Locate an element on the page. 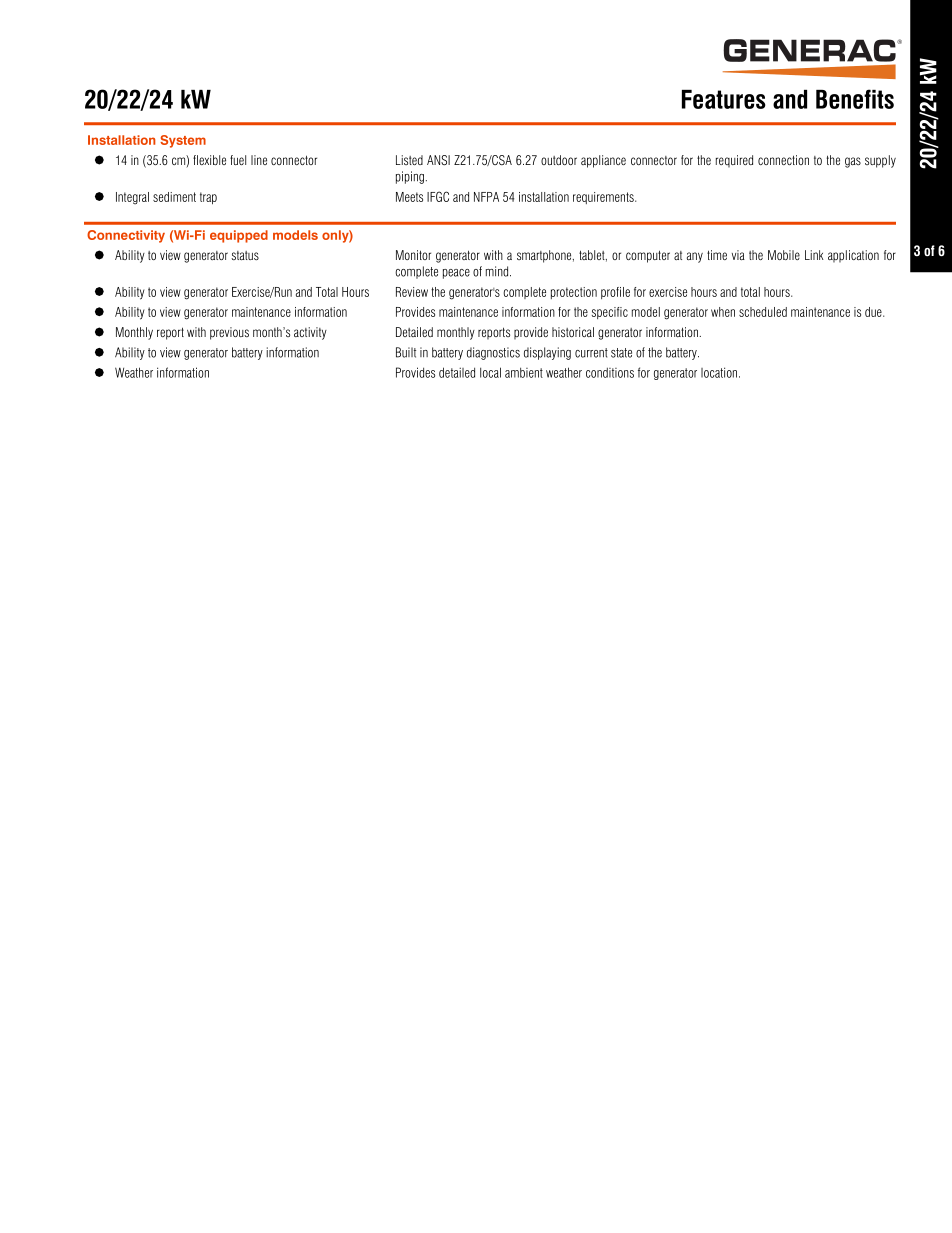  System is located at coordinates (183, 141).
